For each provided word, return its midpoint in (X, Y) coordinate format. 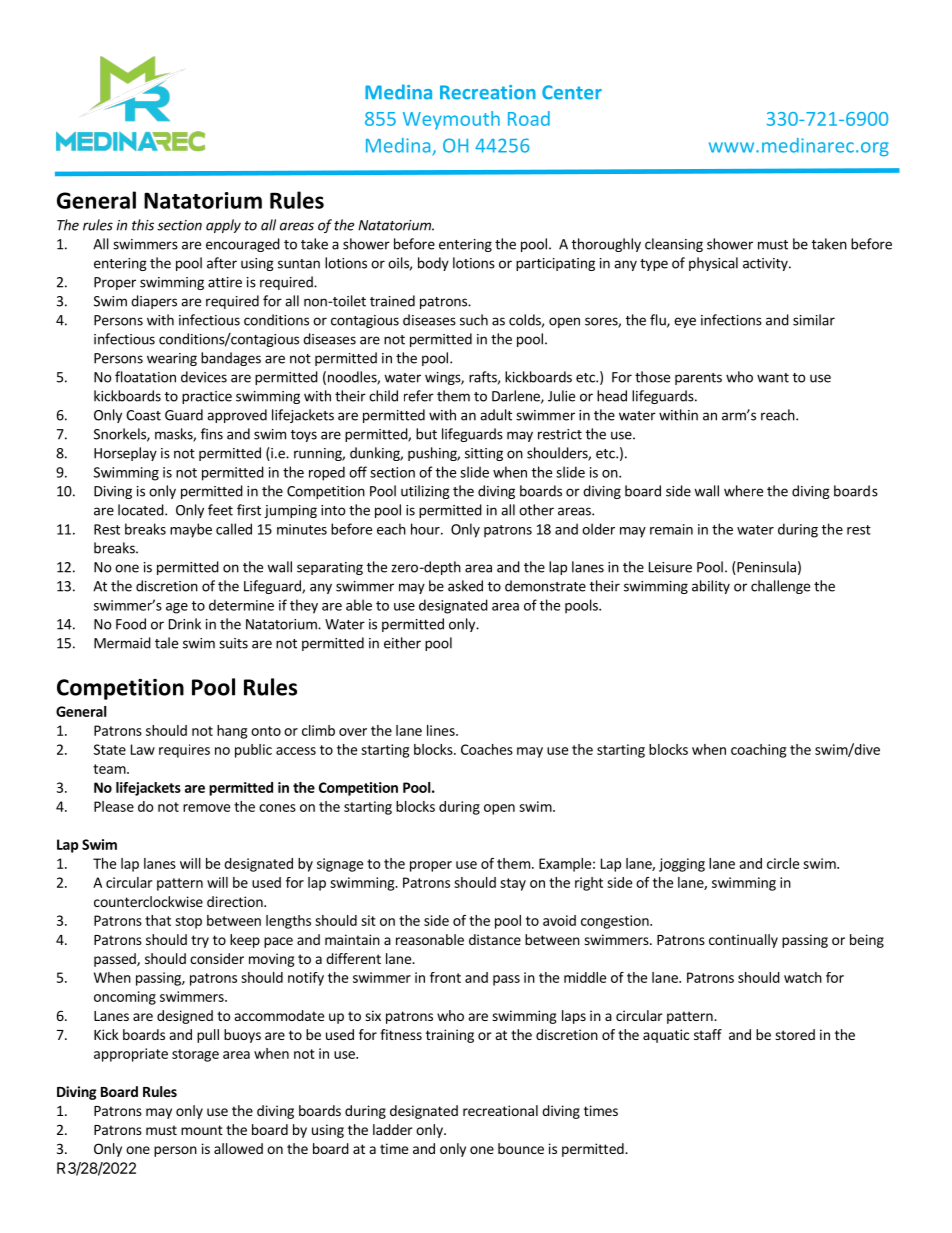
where (743, 491)
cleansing (674, 245)
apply (223, 226)
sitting (484, 454)
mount (202, 1130)
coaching (758, 751)
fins (212, 434)
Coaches (487, 749)
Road (529, 118)
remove (206, 808)
